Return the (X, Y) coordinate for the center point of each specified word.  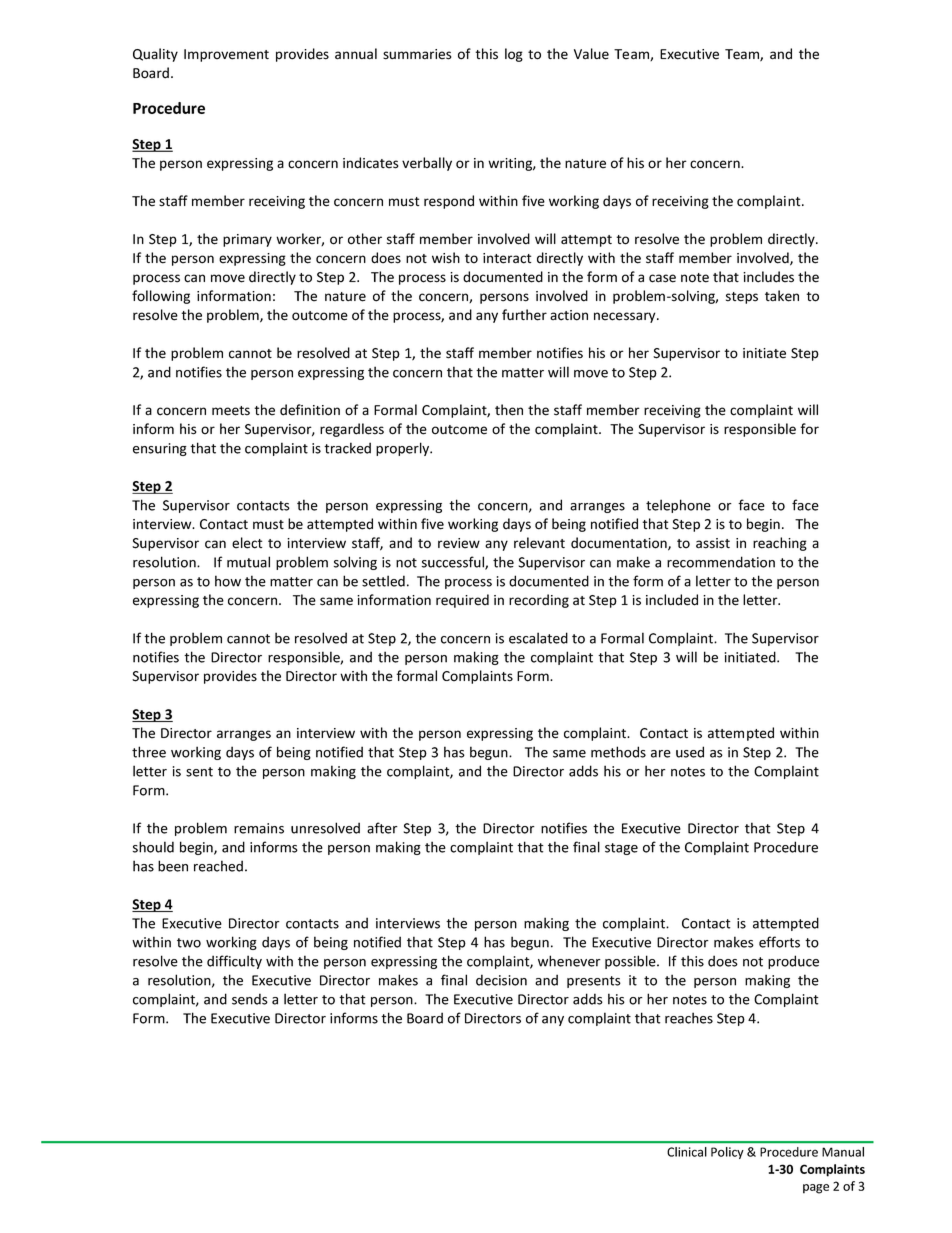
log (514, 55)
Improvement (226, 55)
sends (250, 999)
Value (591, 54)
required (462, 601)
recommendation (721, 562)
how (228, 581)
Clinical (687, 1152)
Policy (727, 1153)
